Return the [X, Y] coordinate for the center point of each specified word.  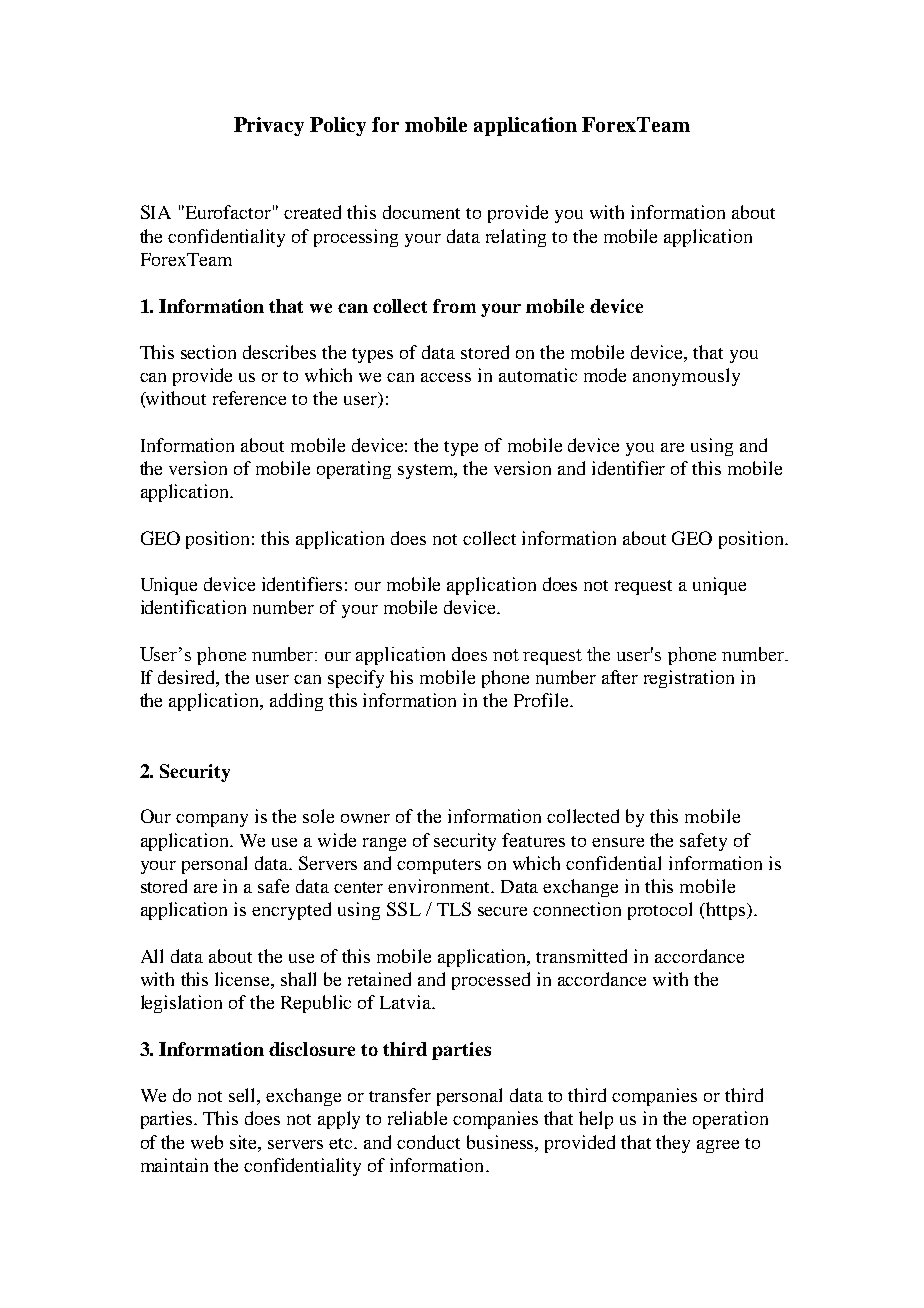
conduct [428, 1142]
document [421, 212]
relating [516, 238]
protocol [660, 911]
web [207, 1142]
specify [356, 679]
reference [249, 398]
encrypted [291, 911]
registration [689, 679]
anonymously [686, 377]
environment [440, 886]
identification [193, 607]
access [446, 377]
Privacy [269, 126]
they [673, 1144]
